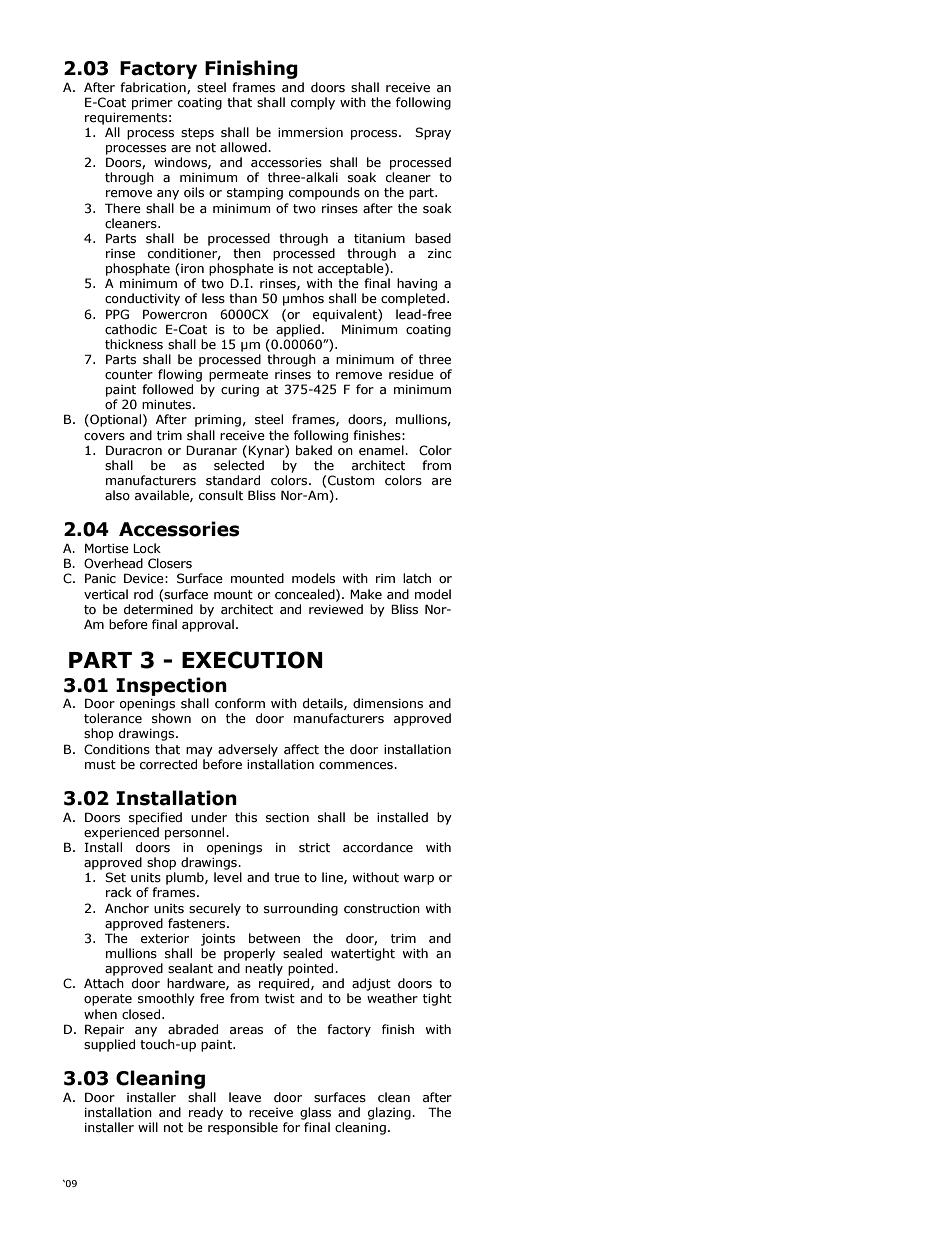 The image size is (952, 1233). Describe the element at coordinates (244, 147) in the screenshot. I see `allowed` at that location.
